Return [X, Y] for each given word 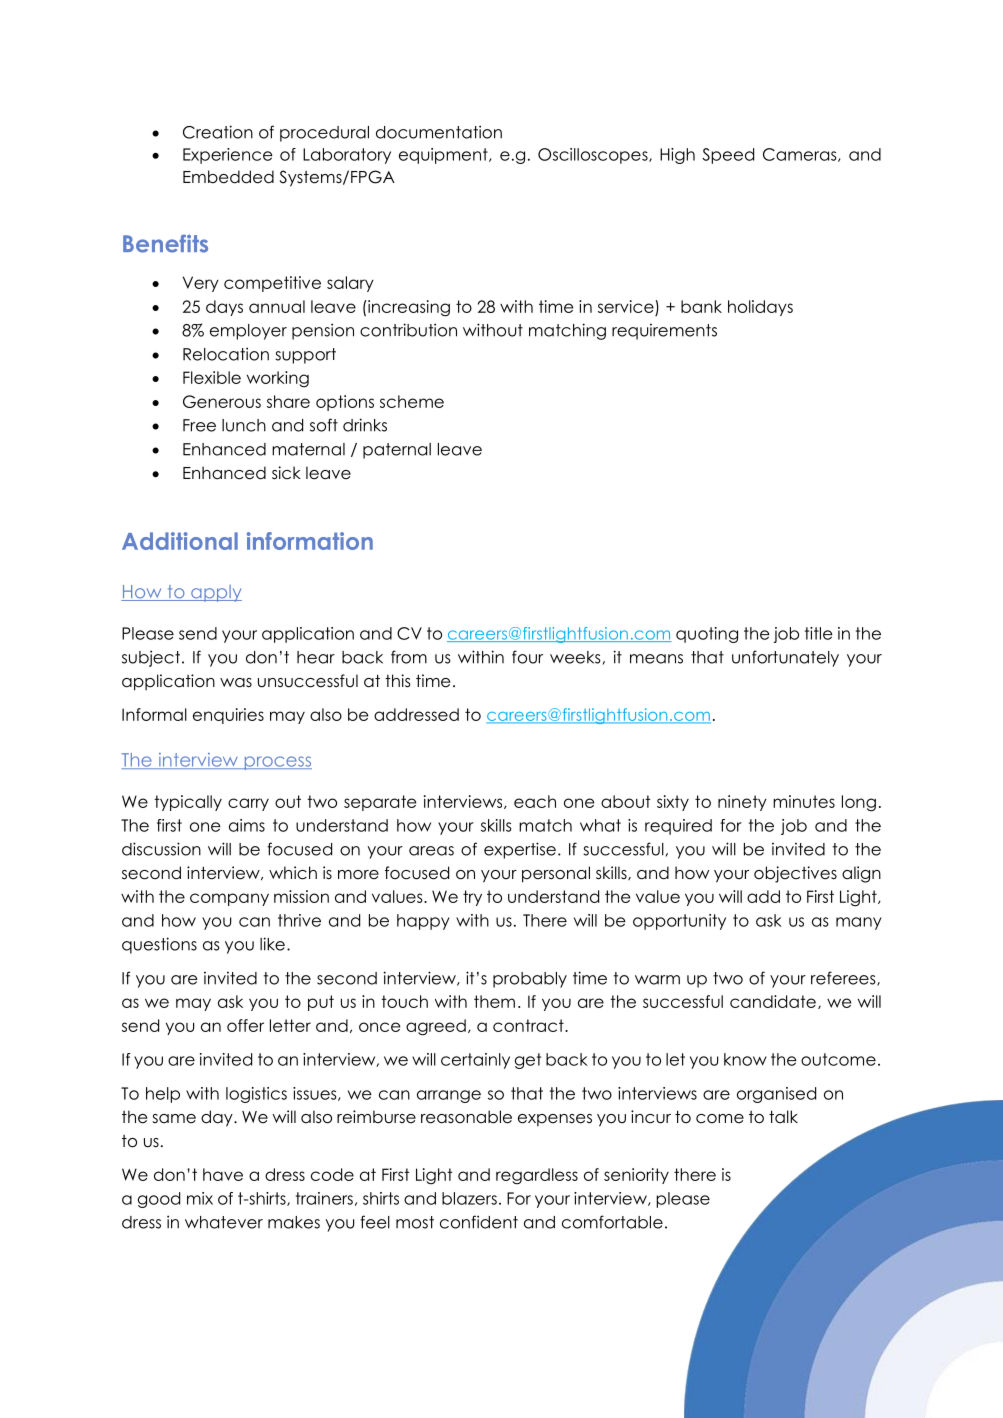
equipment [444, 156]
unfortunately [785, 658]
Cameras [801, 155]
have [223, 1174]
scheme [412, 401]
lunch [244, 425]
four [527, 657]
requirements [664, 332]
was [236, 683]
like [272, 944]
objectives [795, 874]
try [472, 898]
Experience [228, 156]
